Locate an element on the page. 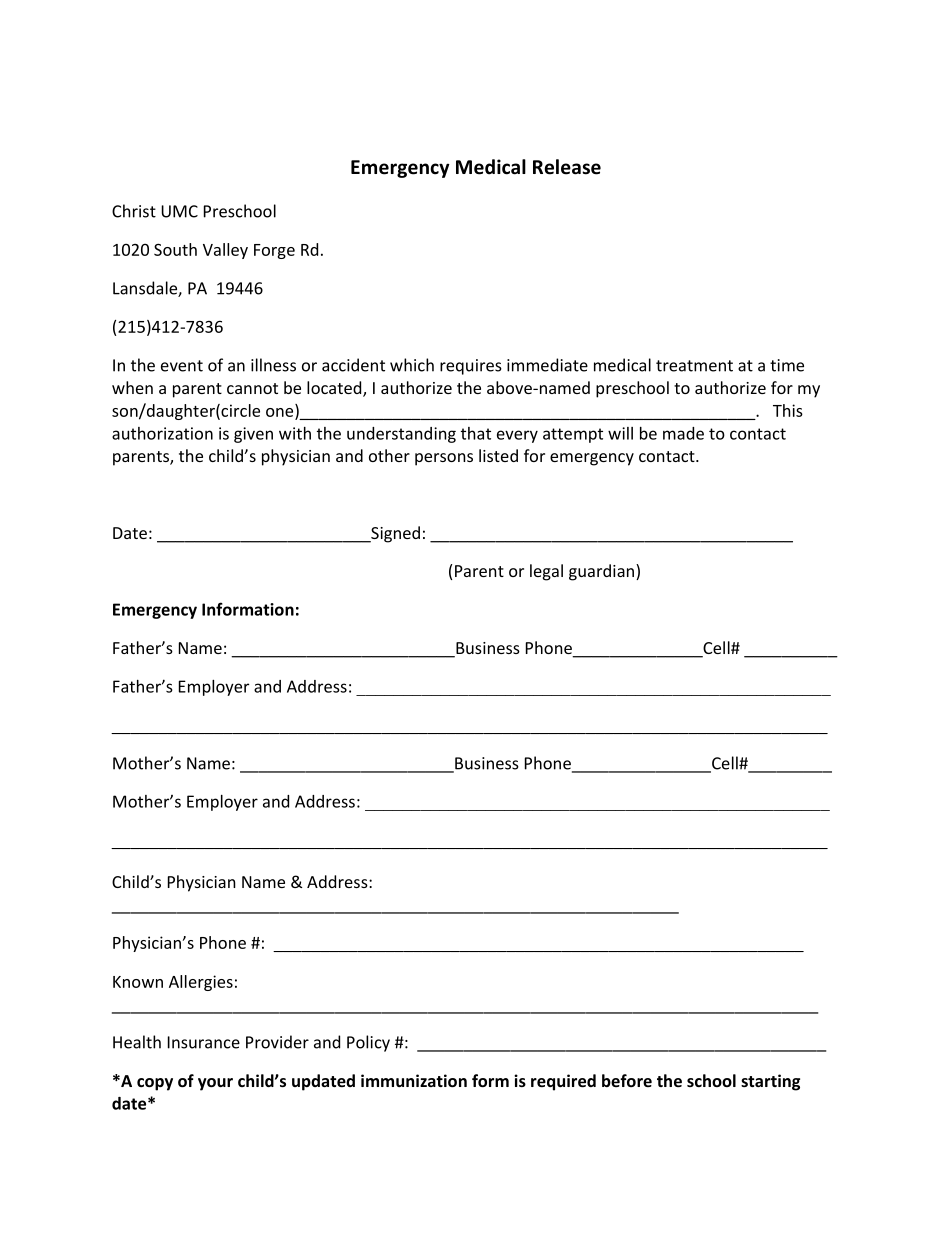 The height and width of the image is (1233, 952). UMC is located at coordinates (179, 211).
